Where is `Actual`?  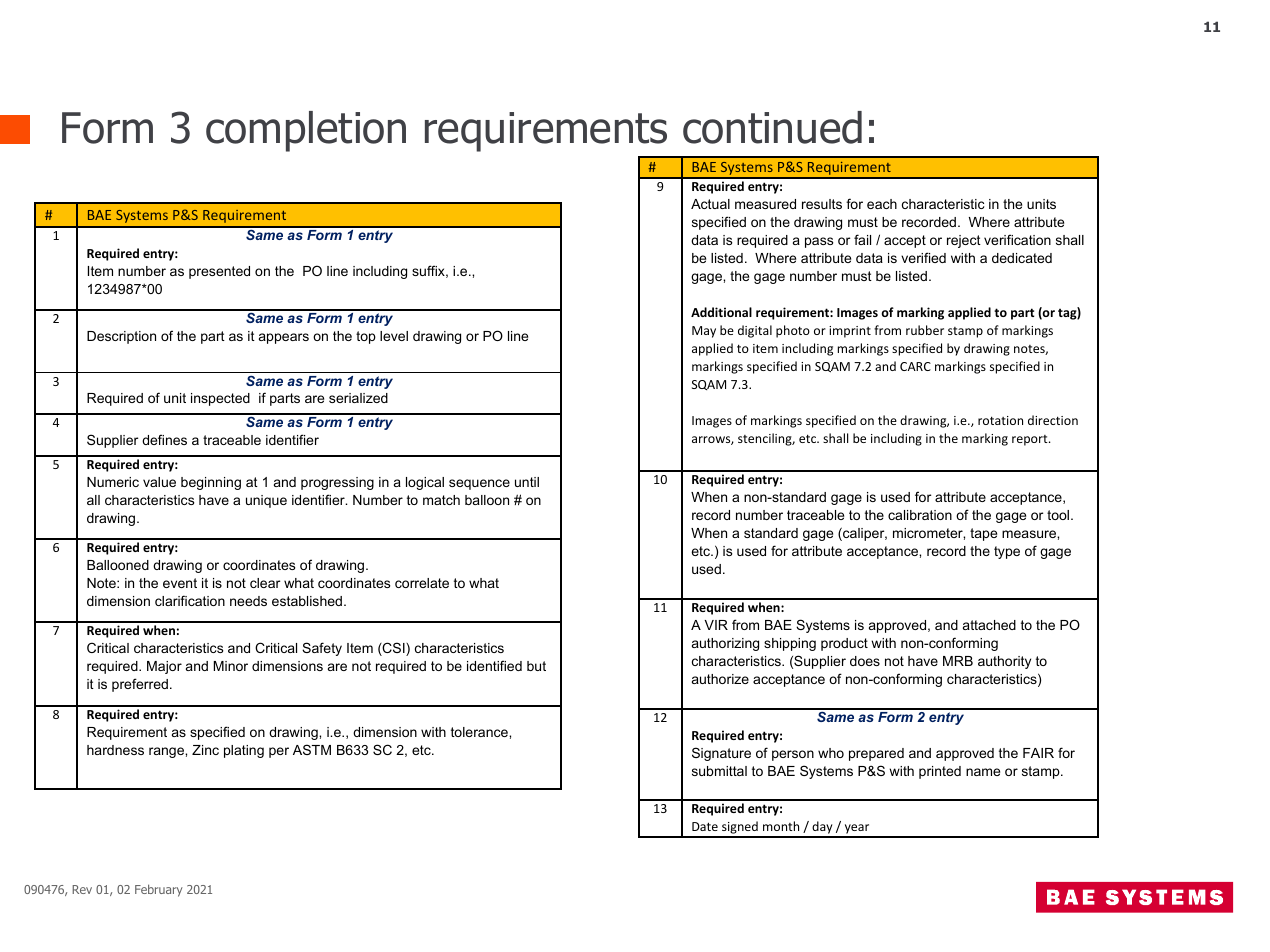 Actual is located at coordinates (710, 204).
